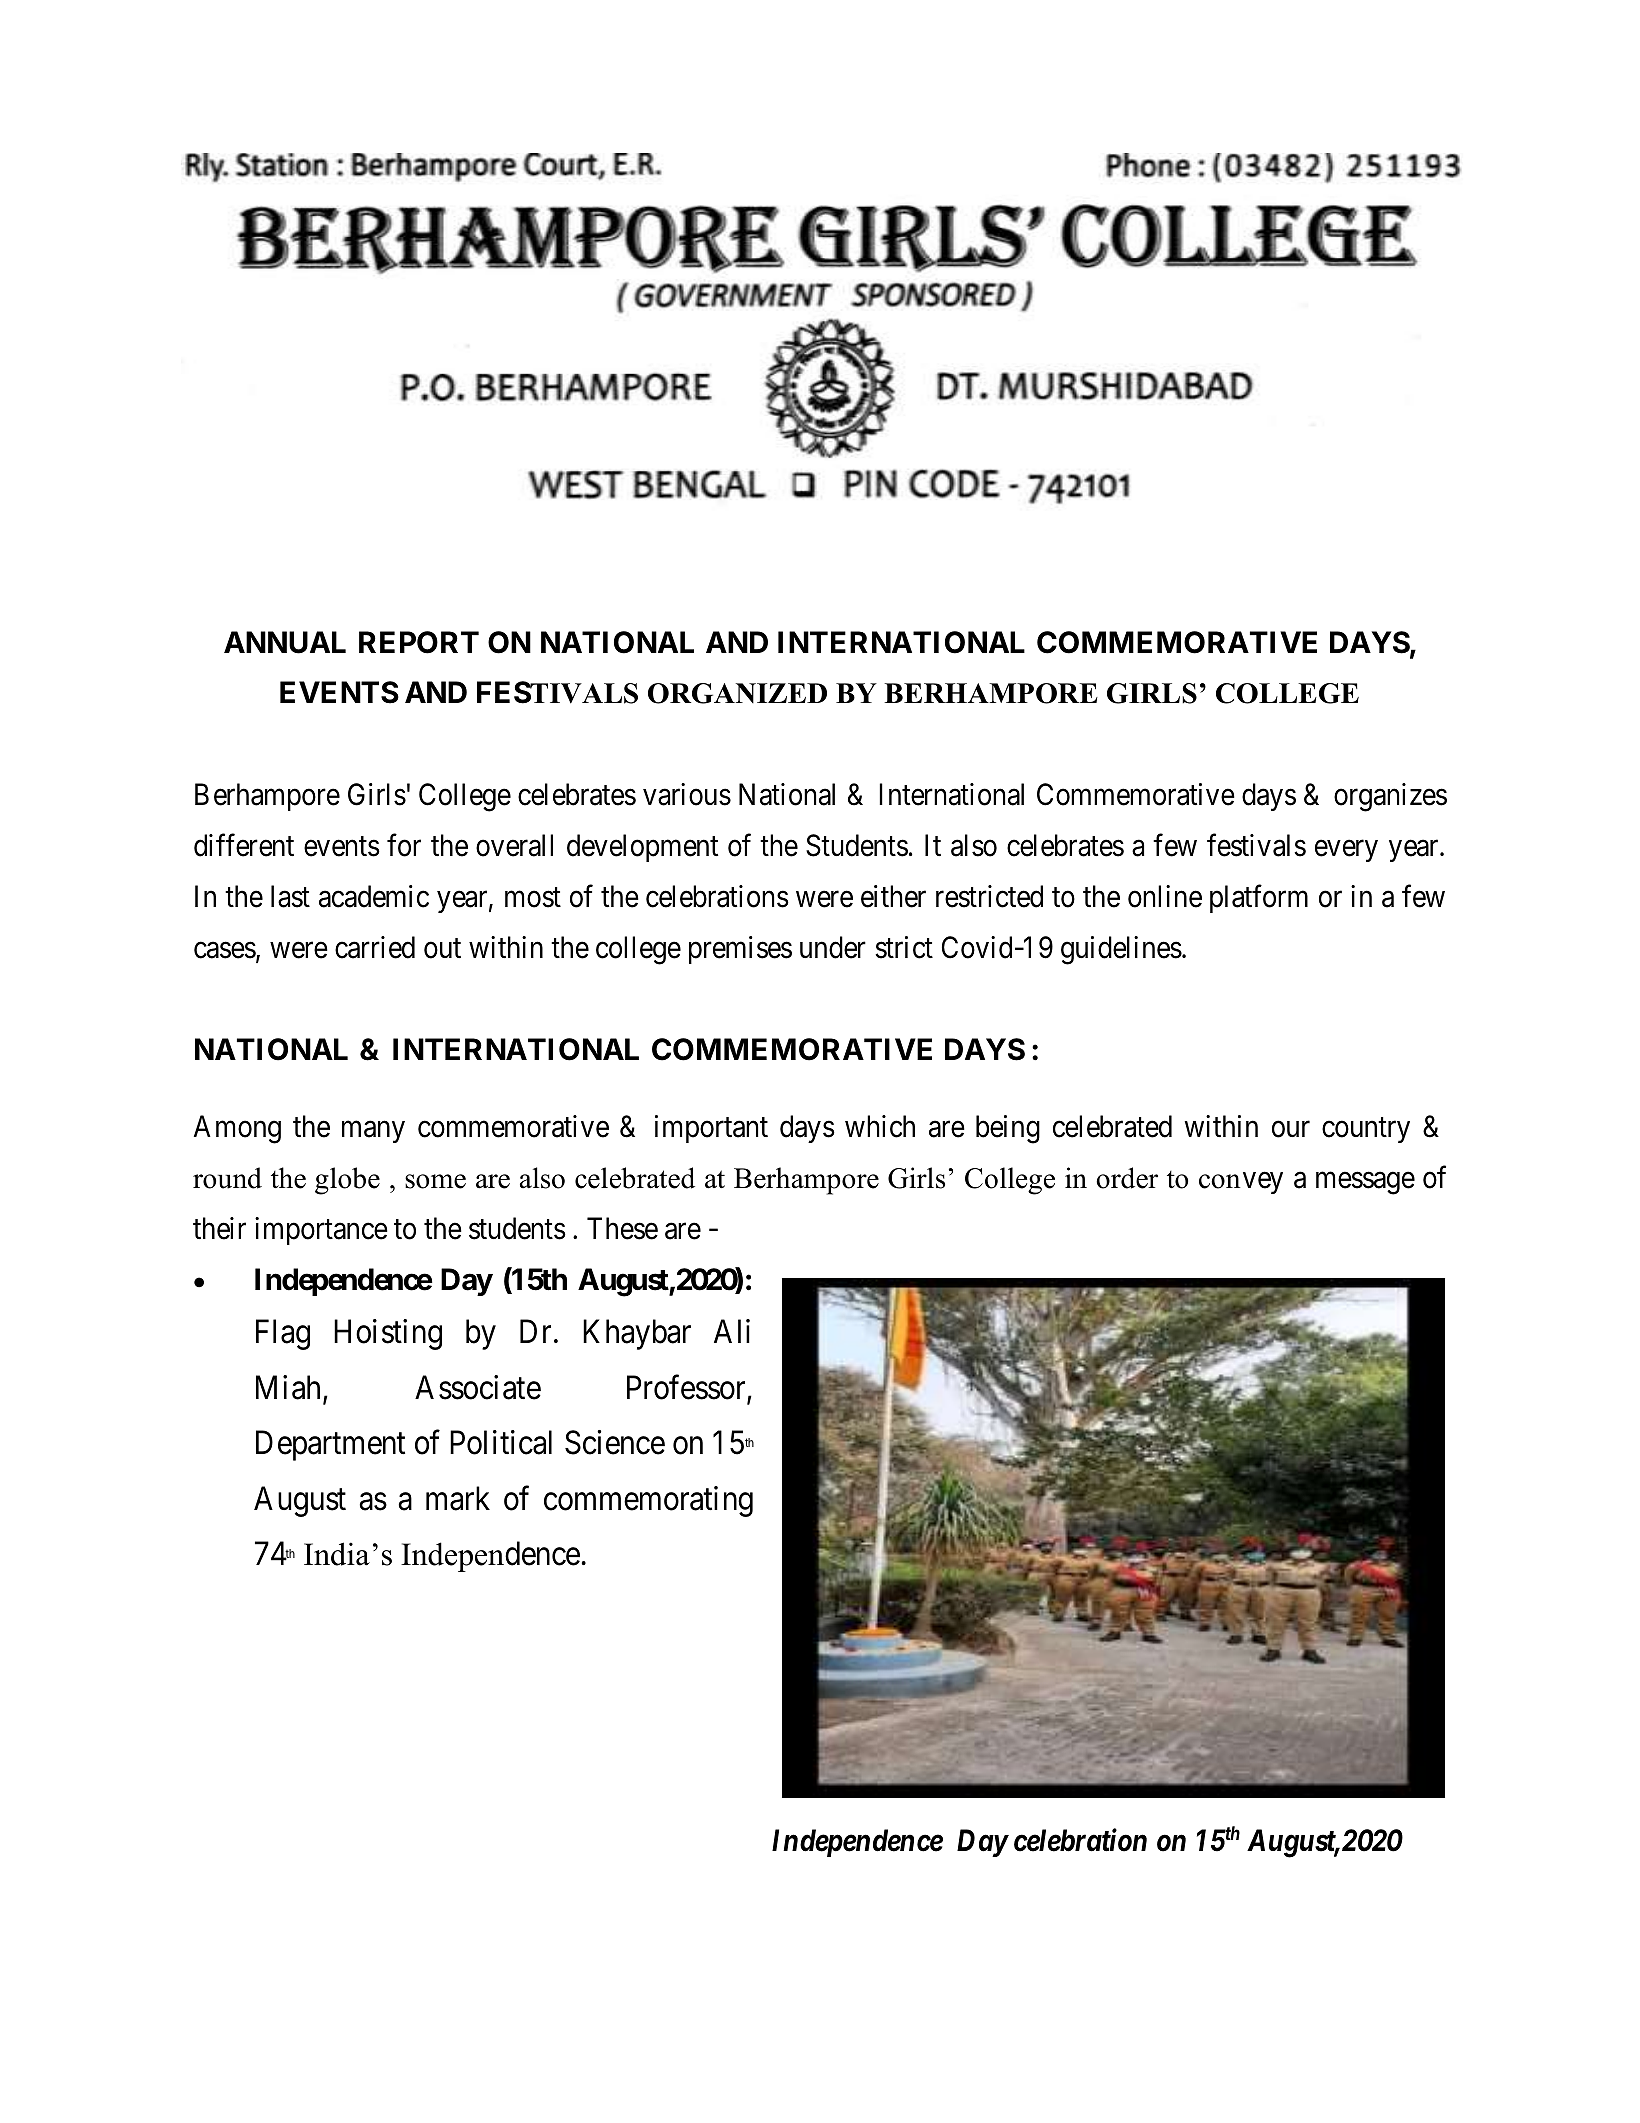 The height and width of the screenshot is (2123, 1640). I want to click on every, so click(1346, 851).
